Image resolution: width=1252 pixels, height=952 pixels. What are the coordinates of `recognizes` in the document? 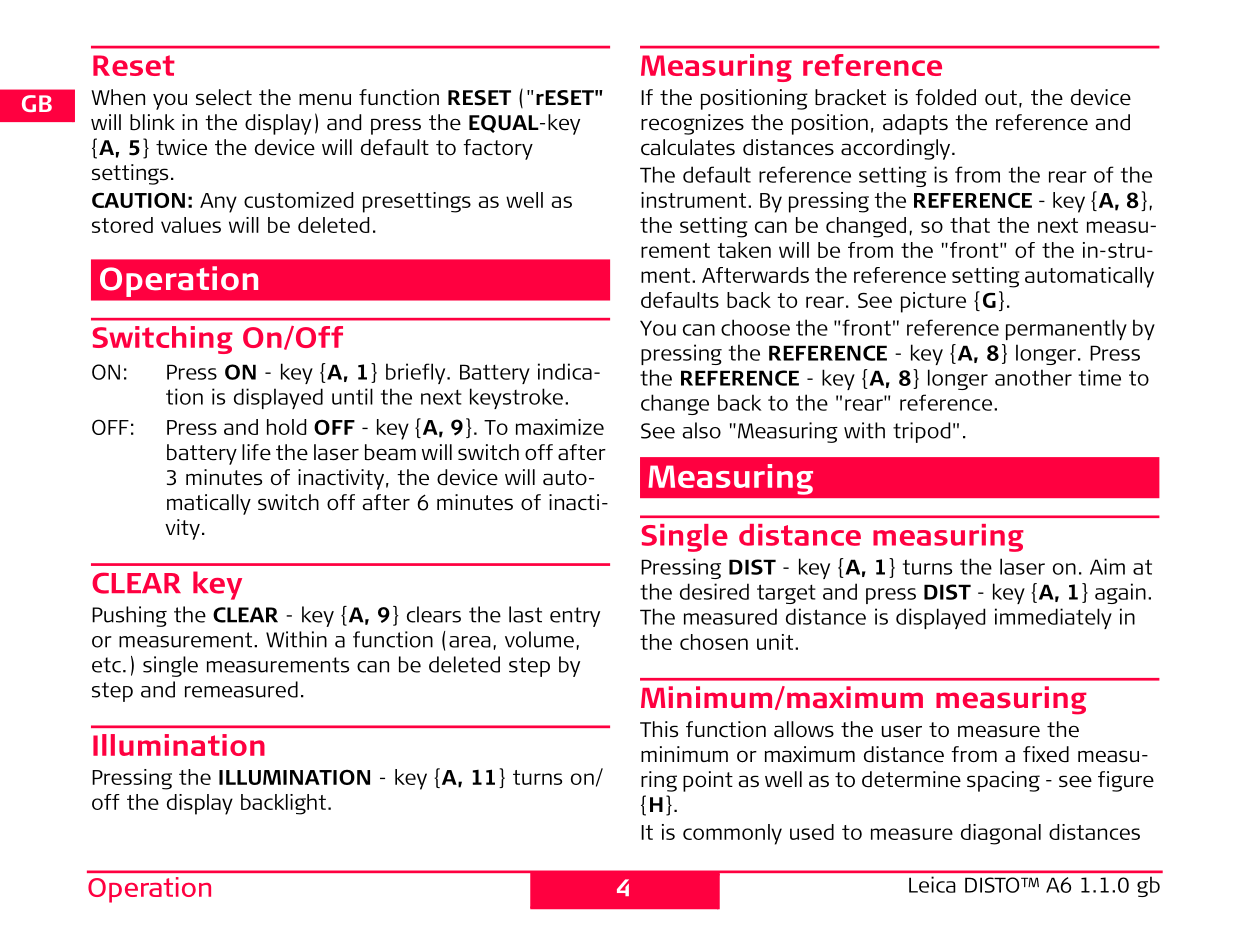 It's located at (692, 124).
